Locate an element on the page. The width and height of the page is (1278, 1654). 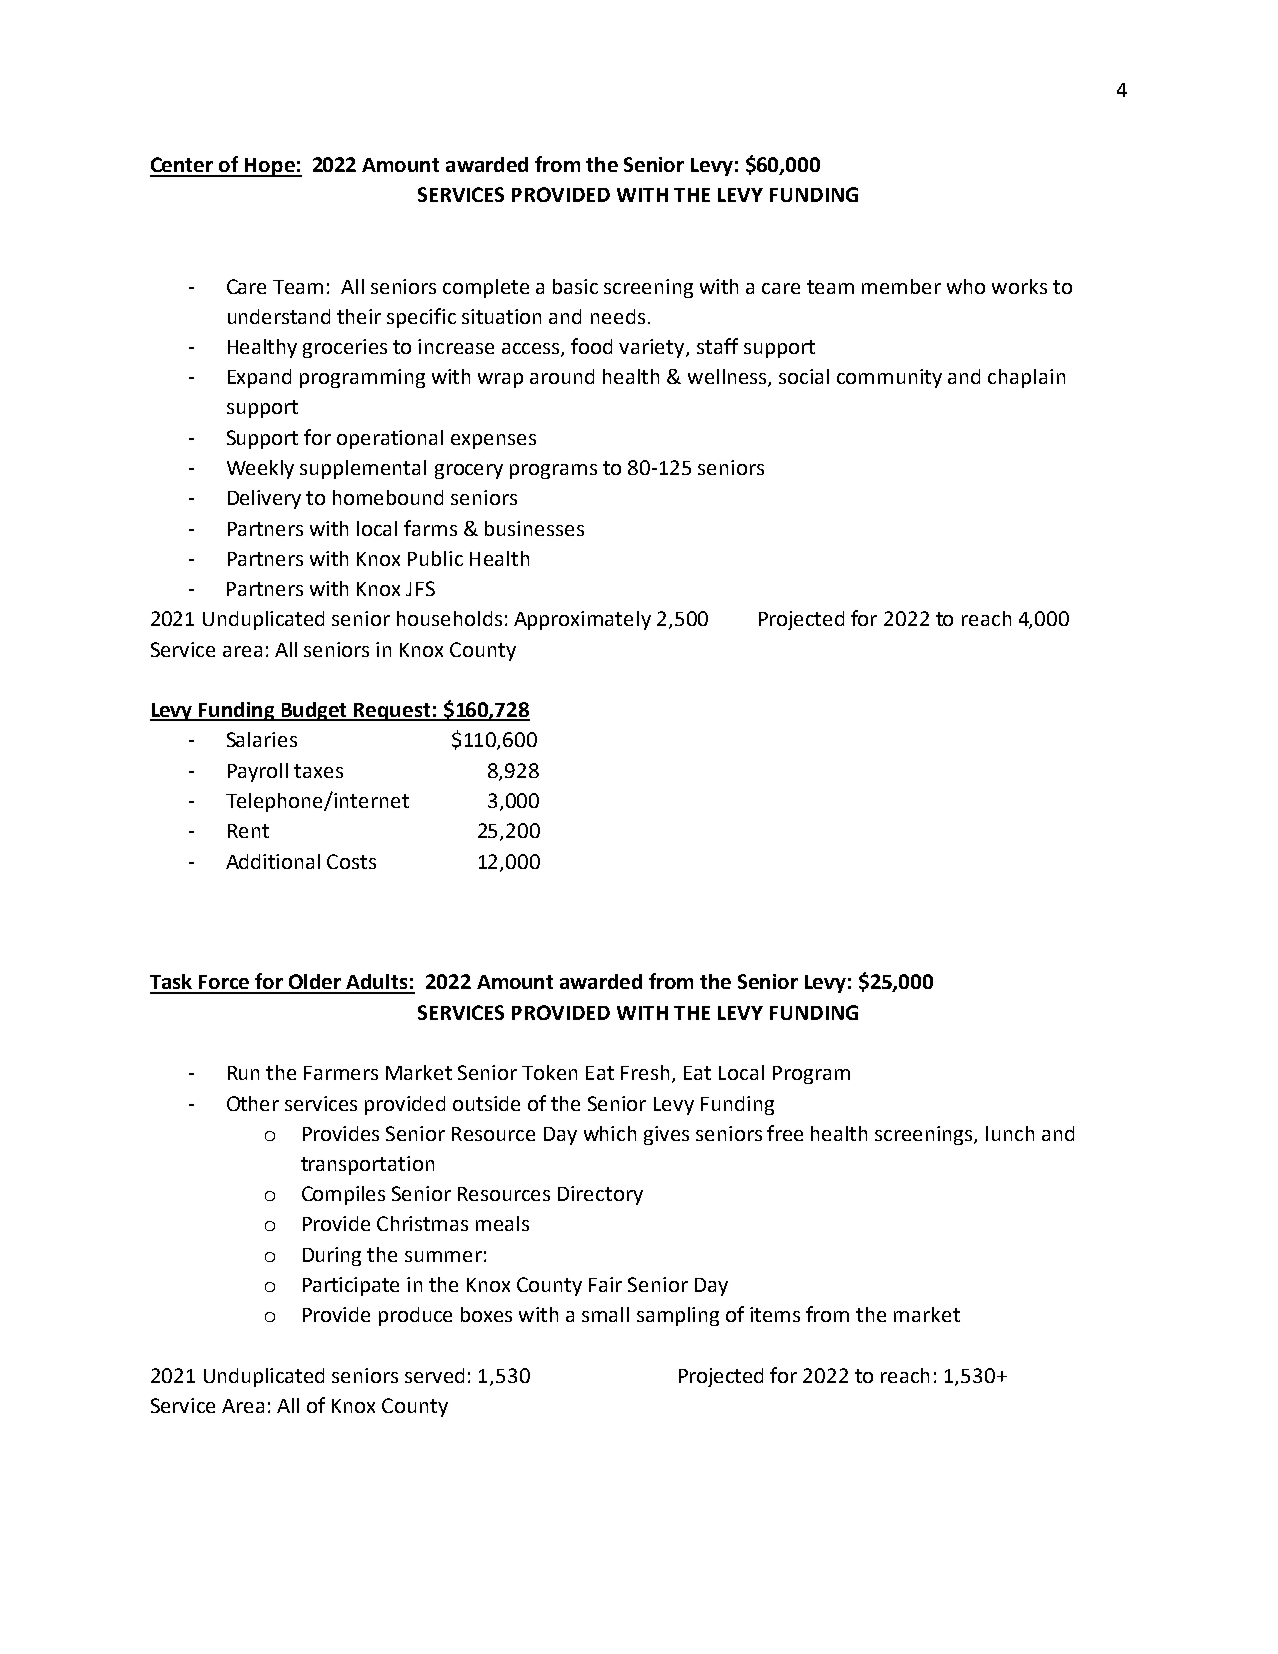
Hope is located at coordinates (270, 167).
